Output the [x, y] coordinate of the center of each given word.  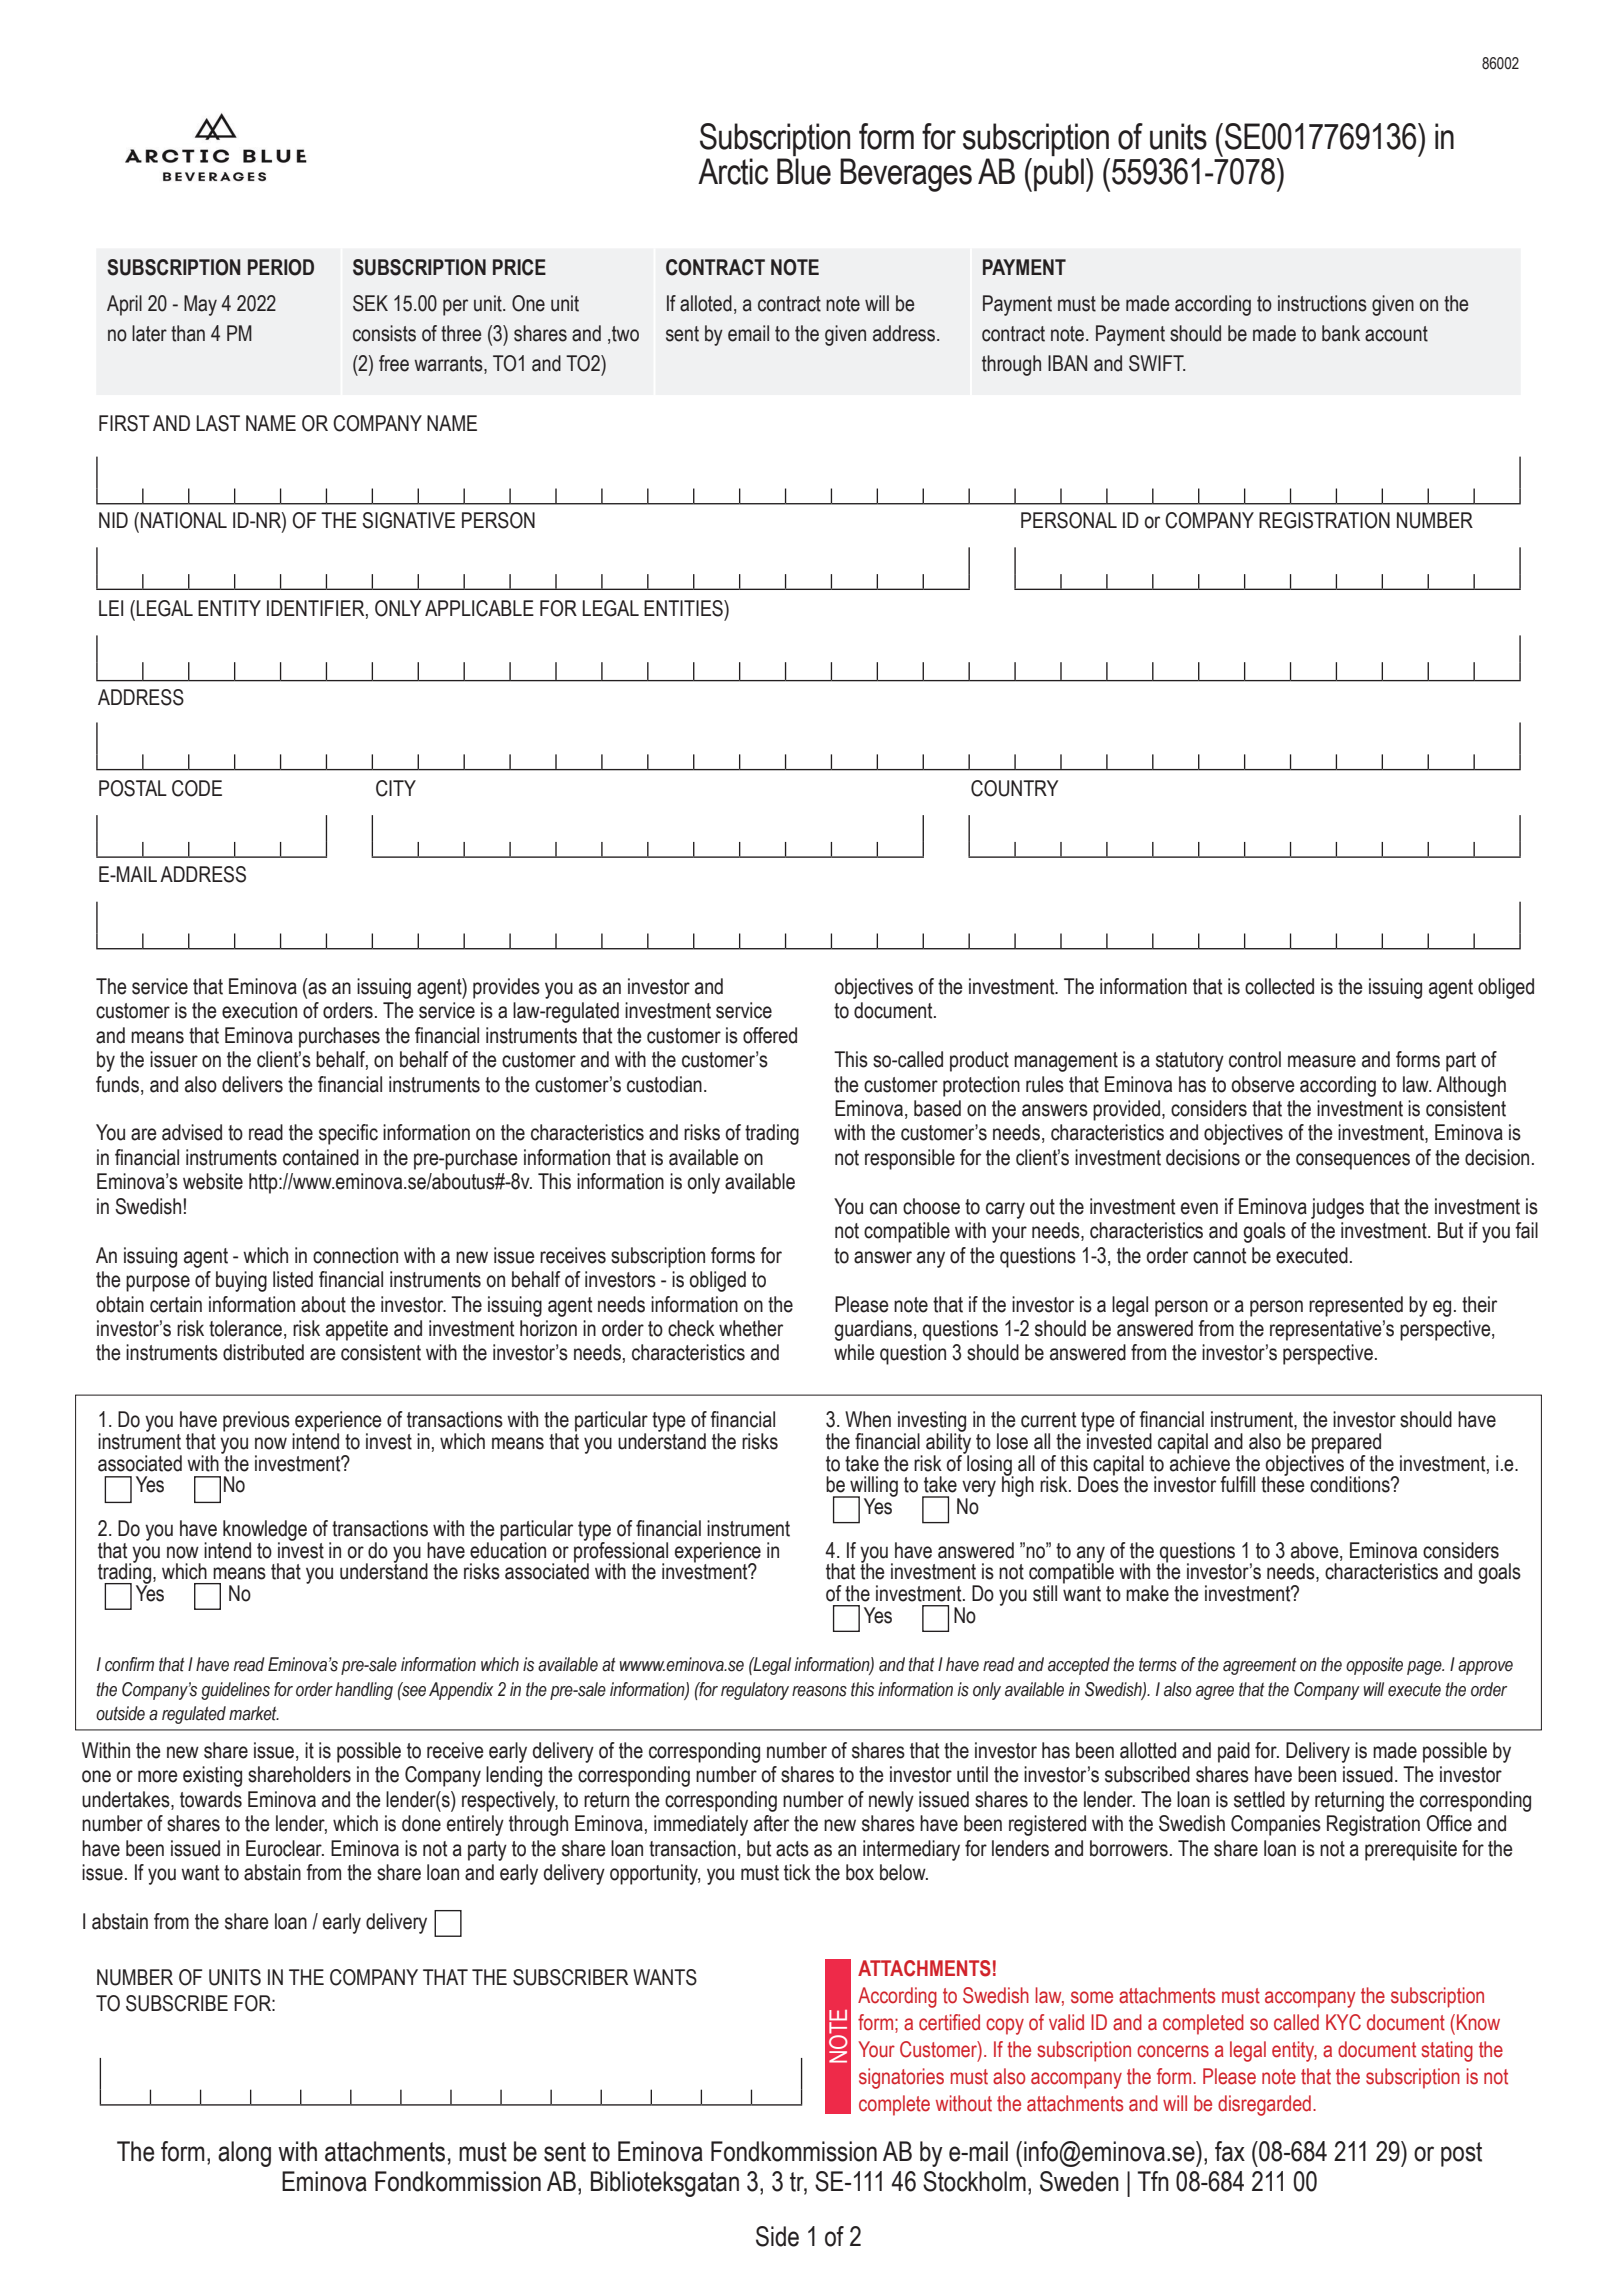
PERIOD [281, 267]
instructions [1322, 303]
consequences [1353, 1161]
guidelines [235, 1691]
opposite [1374, 1666]
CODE [197, 788]
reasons [819, 1691]
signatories [901, 2078]
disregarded [1264, 2105]
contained [321, 1157]
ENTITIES [684, 608]
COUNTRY [1014, 788]
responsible [910, 1159]
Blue [804, 171]
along [244, 2154]
